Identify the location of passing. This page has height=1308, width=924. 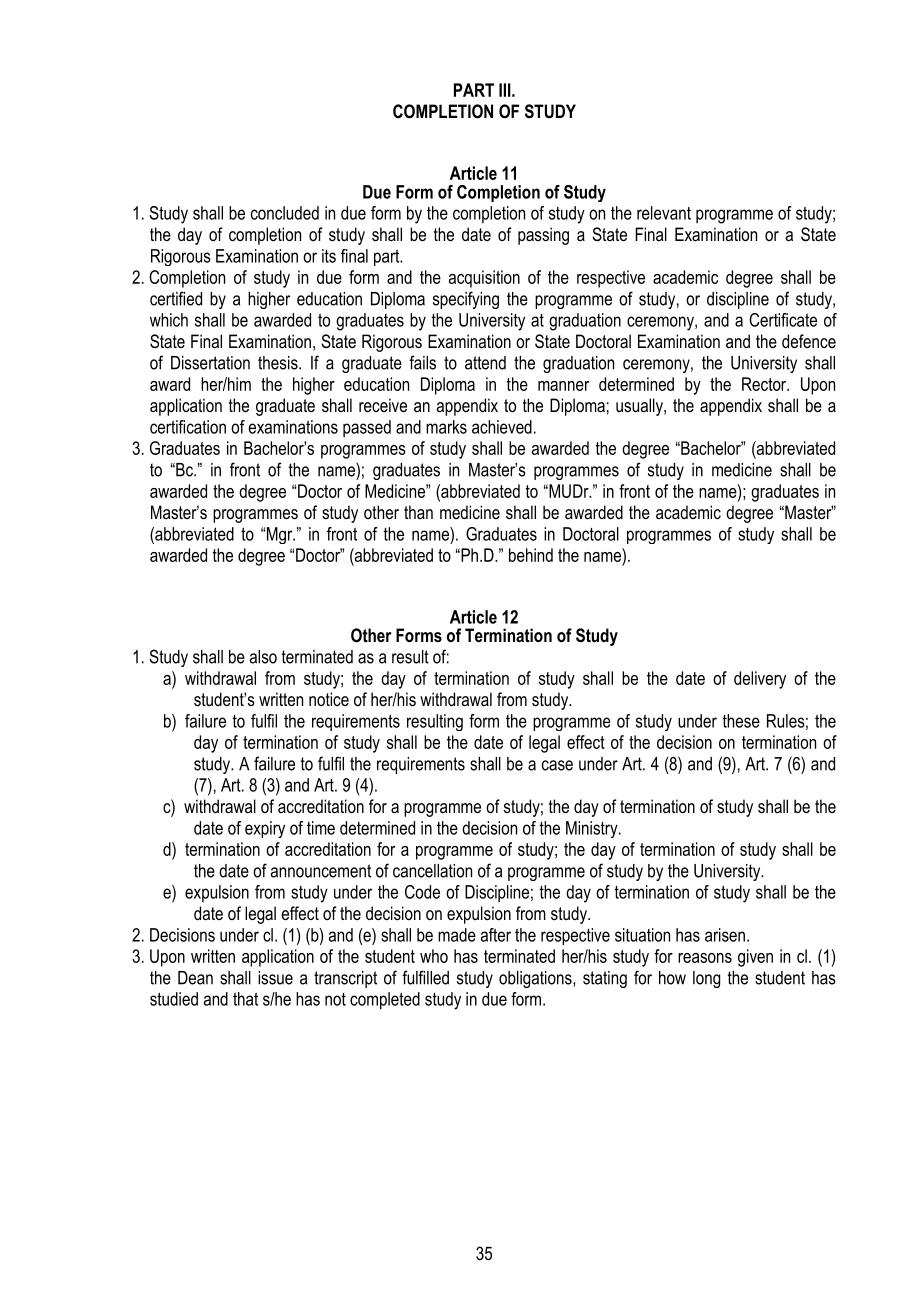
(543, 236).
